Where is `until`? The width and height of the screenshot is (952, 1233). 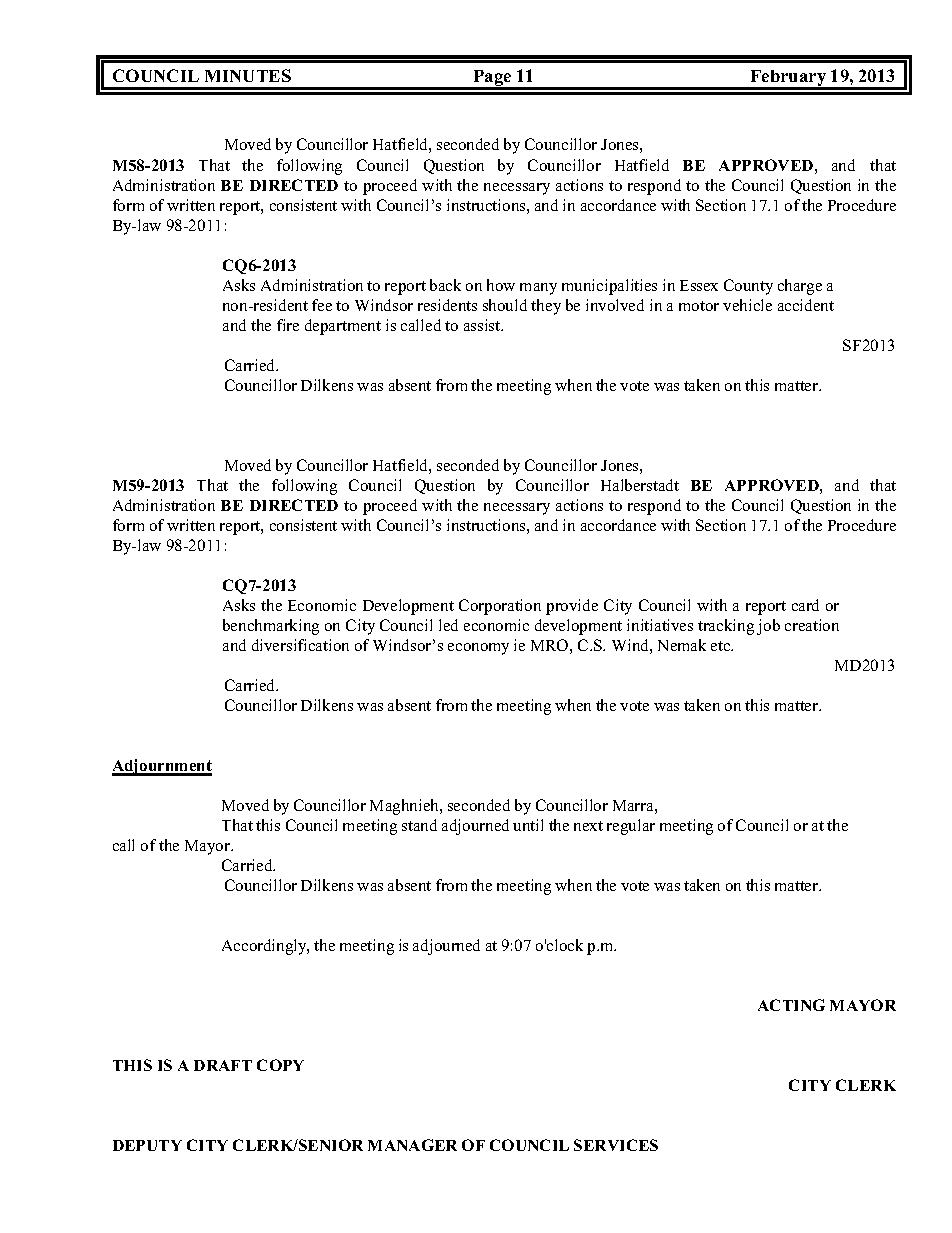 until is located at coordinates (528, 825).
